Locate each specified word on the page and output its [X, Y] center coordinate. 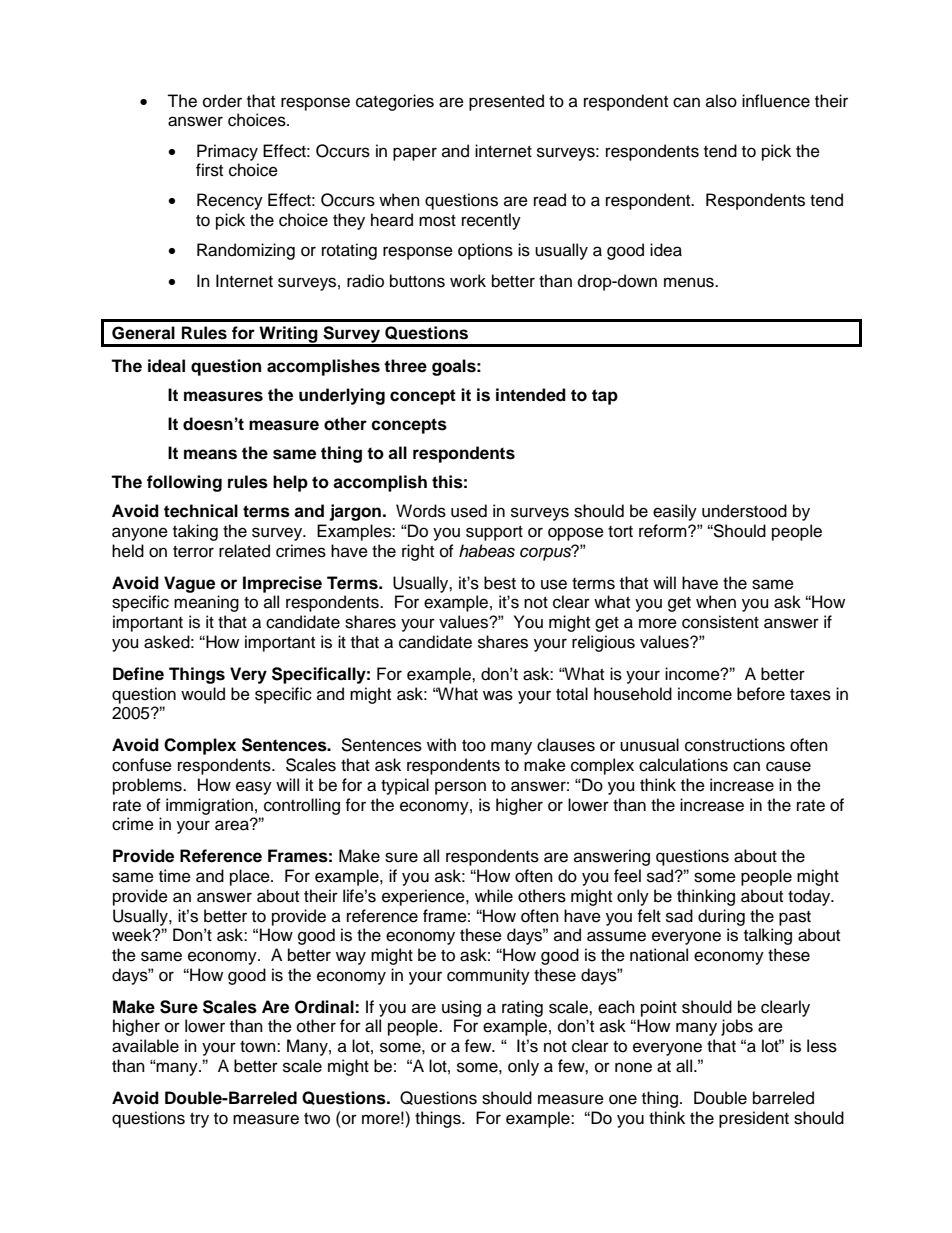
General [143, 333]
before [761, 694]
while [494, 896]
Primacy [227, 152]
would [203, 694]
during [721, 917]
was [498, 695]
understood [744, 511]
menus [690, 282]
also [721, 101]
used [469, 511]
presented [506, 102]
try [199, 1120]
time [175, 876]
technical [201, 511]
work [468, 281]
